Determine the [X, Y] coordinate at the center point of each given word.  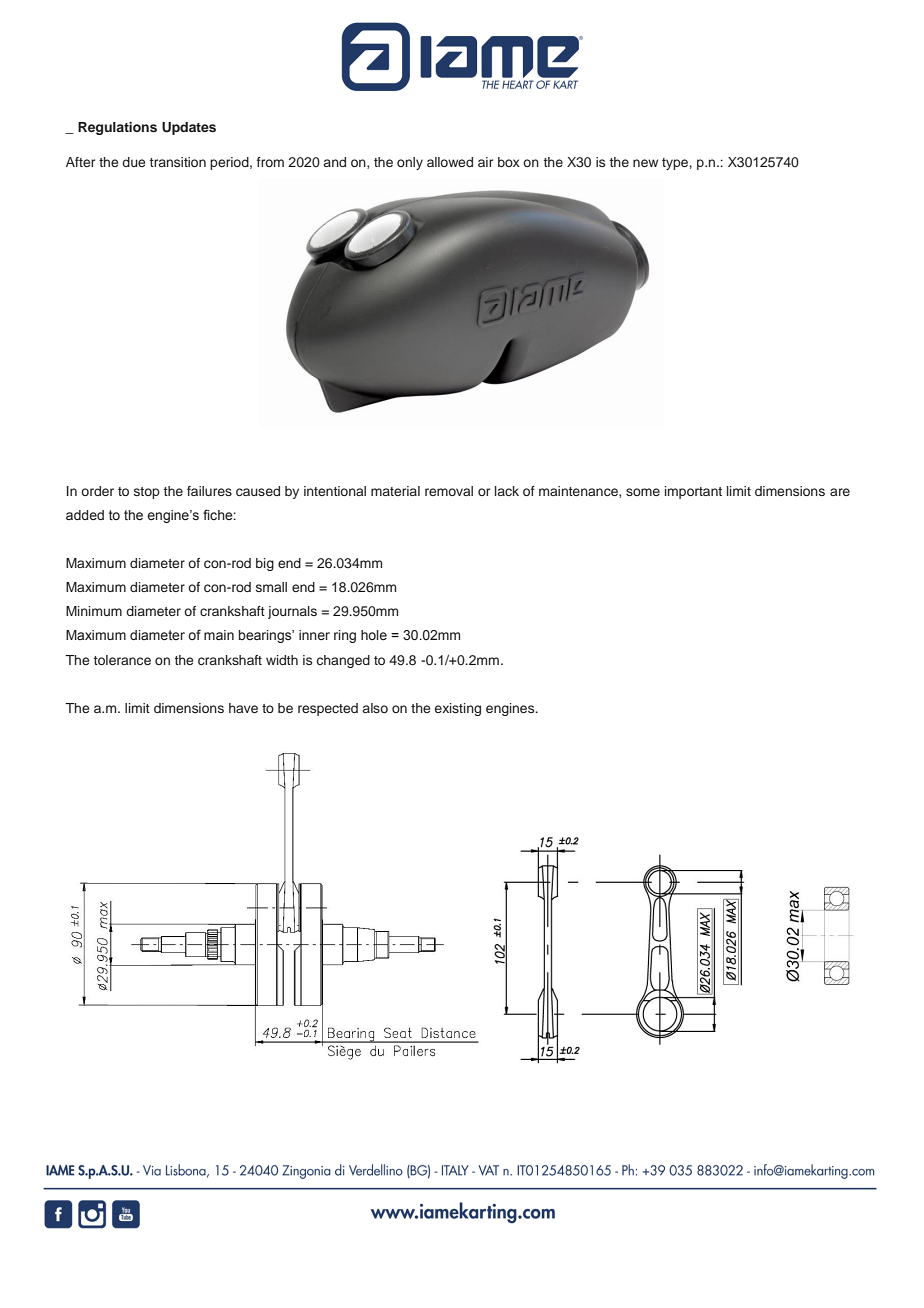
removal [449, 491]
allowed [450, 162]
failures [209, 491]
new [645, 163]
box [509, 162]
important [693, 492]
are [840, 492]
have [243, 708]
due [133, 162]
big [265, 564]
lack [507, 491]
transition [178, 162]
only [410, 163]
